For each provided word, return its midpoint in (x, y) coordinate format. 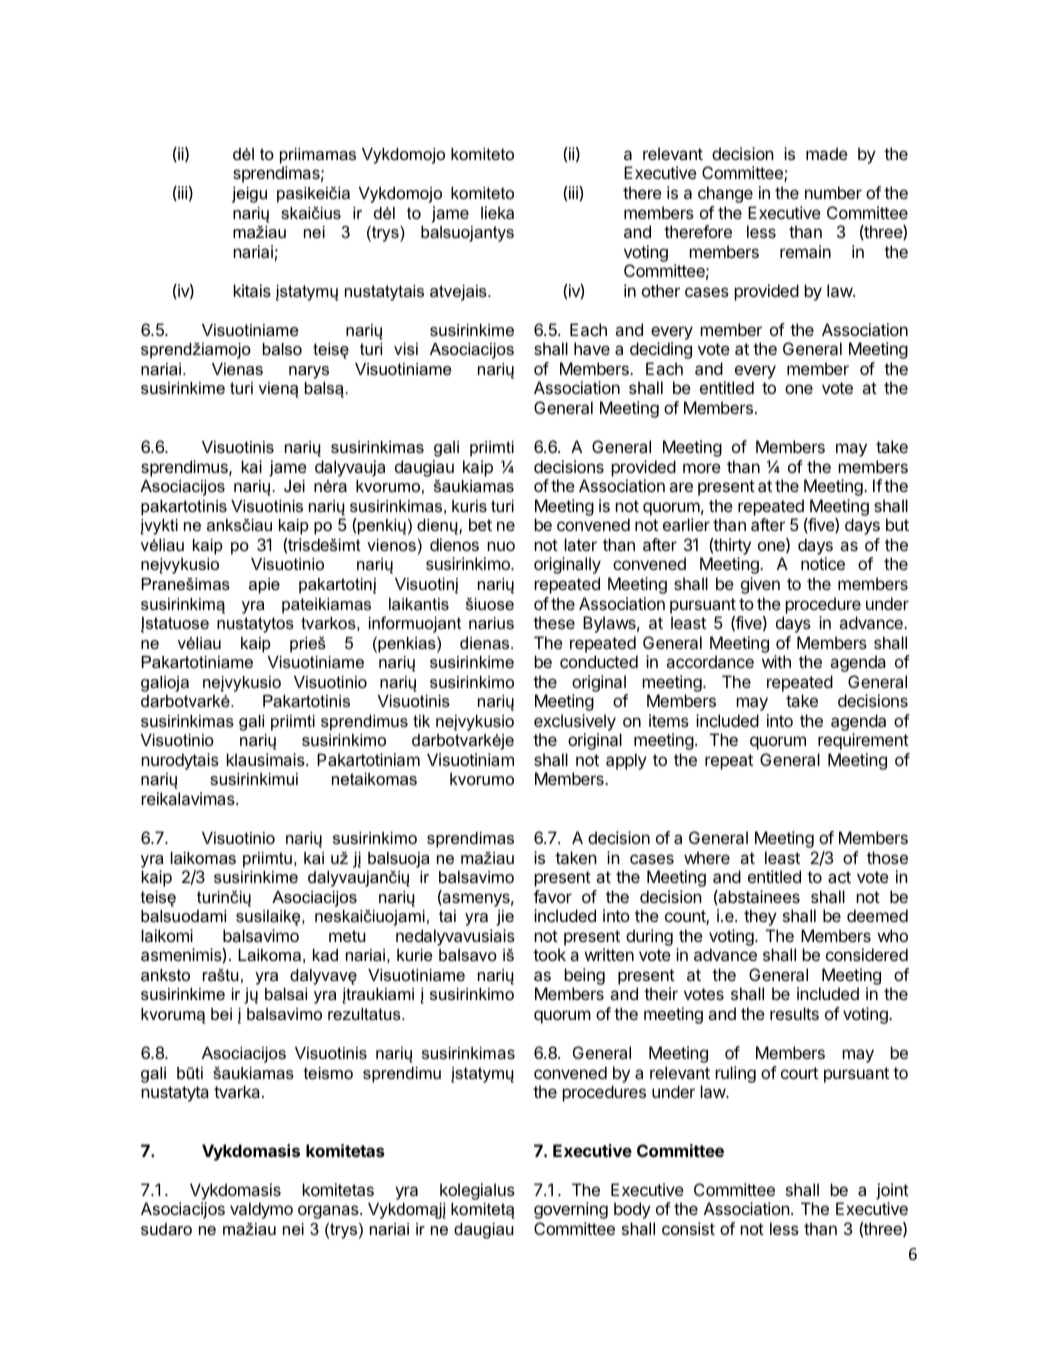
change (725, 194)
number (833, 192)
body (632, 1210)
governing (571, 1210)
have (592, 348)
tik (421, 721)
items (669, 720)
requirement (863, 741)
